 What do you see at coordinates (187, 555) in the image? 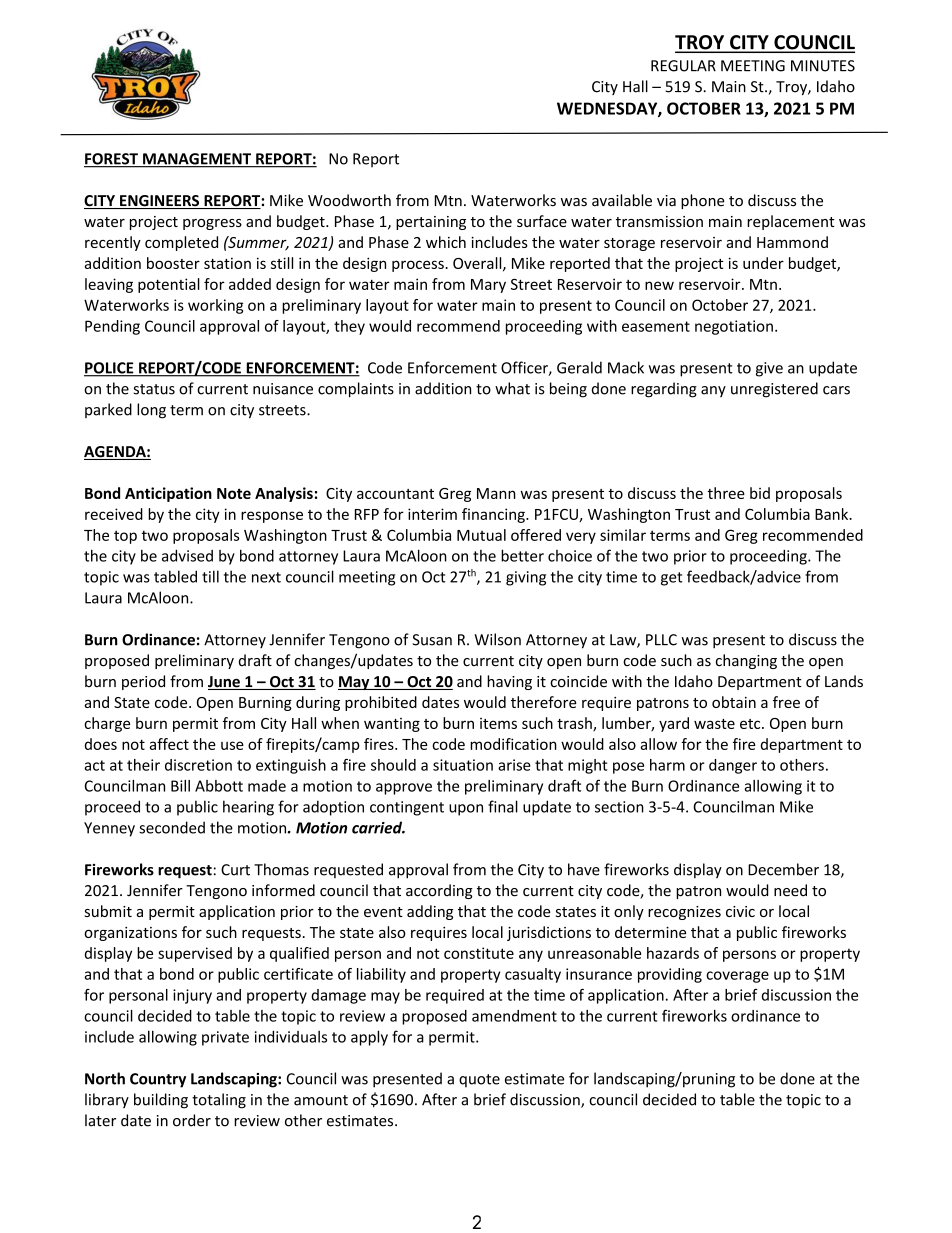
I see `advised` at bounding box center [187, 555].
